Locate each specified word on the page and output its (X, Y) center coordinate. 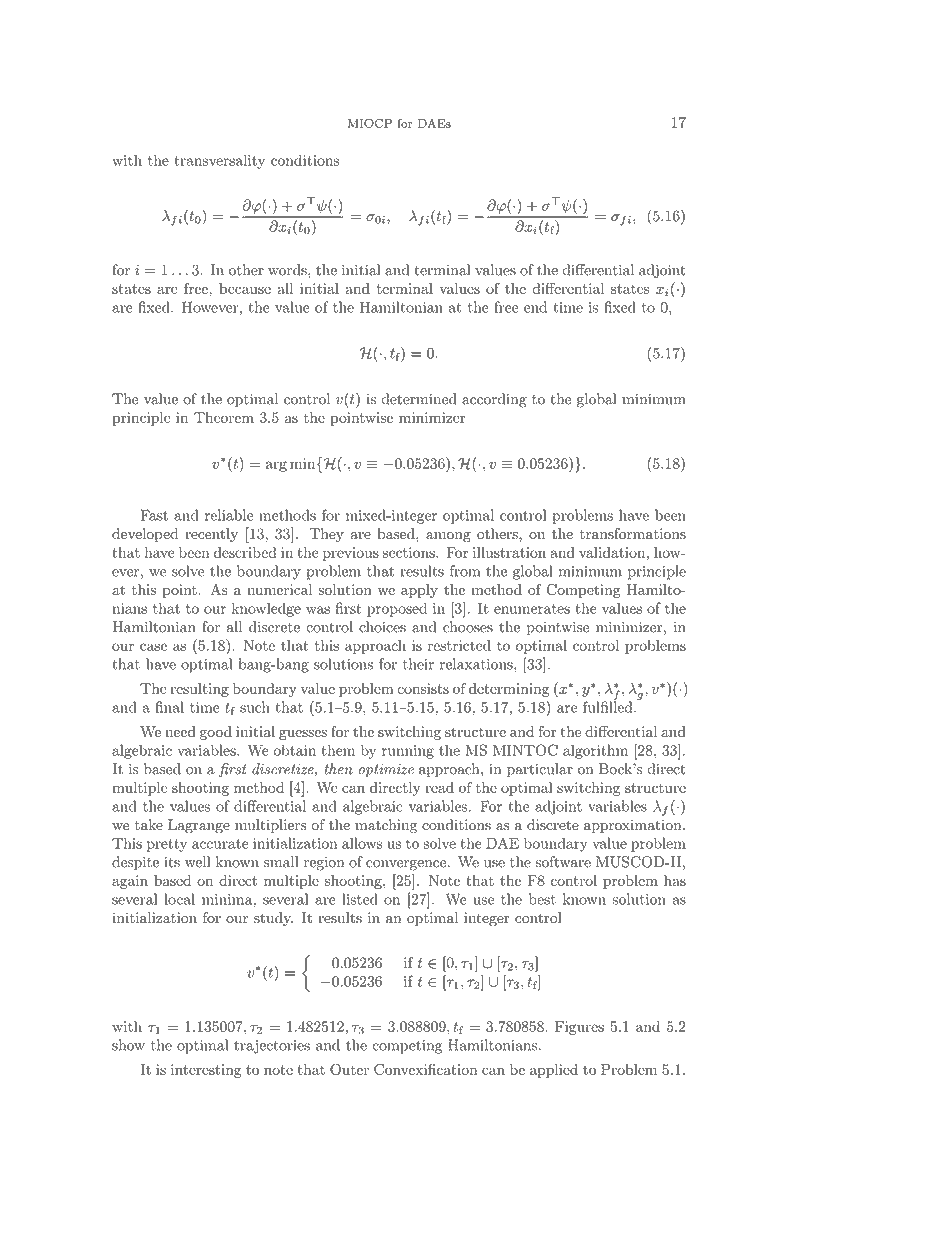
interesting (206, 1071)
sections (410, 552)
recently (211, 535)
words (288, 270)
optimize (386, 770)
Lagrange (199, 826)
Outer (349, 1069)
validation (612, 552)
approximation (632, 826)
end (535, 307)
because (245, 288)
